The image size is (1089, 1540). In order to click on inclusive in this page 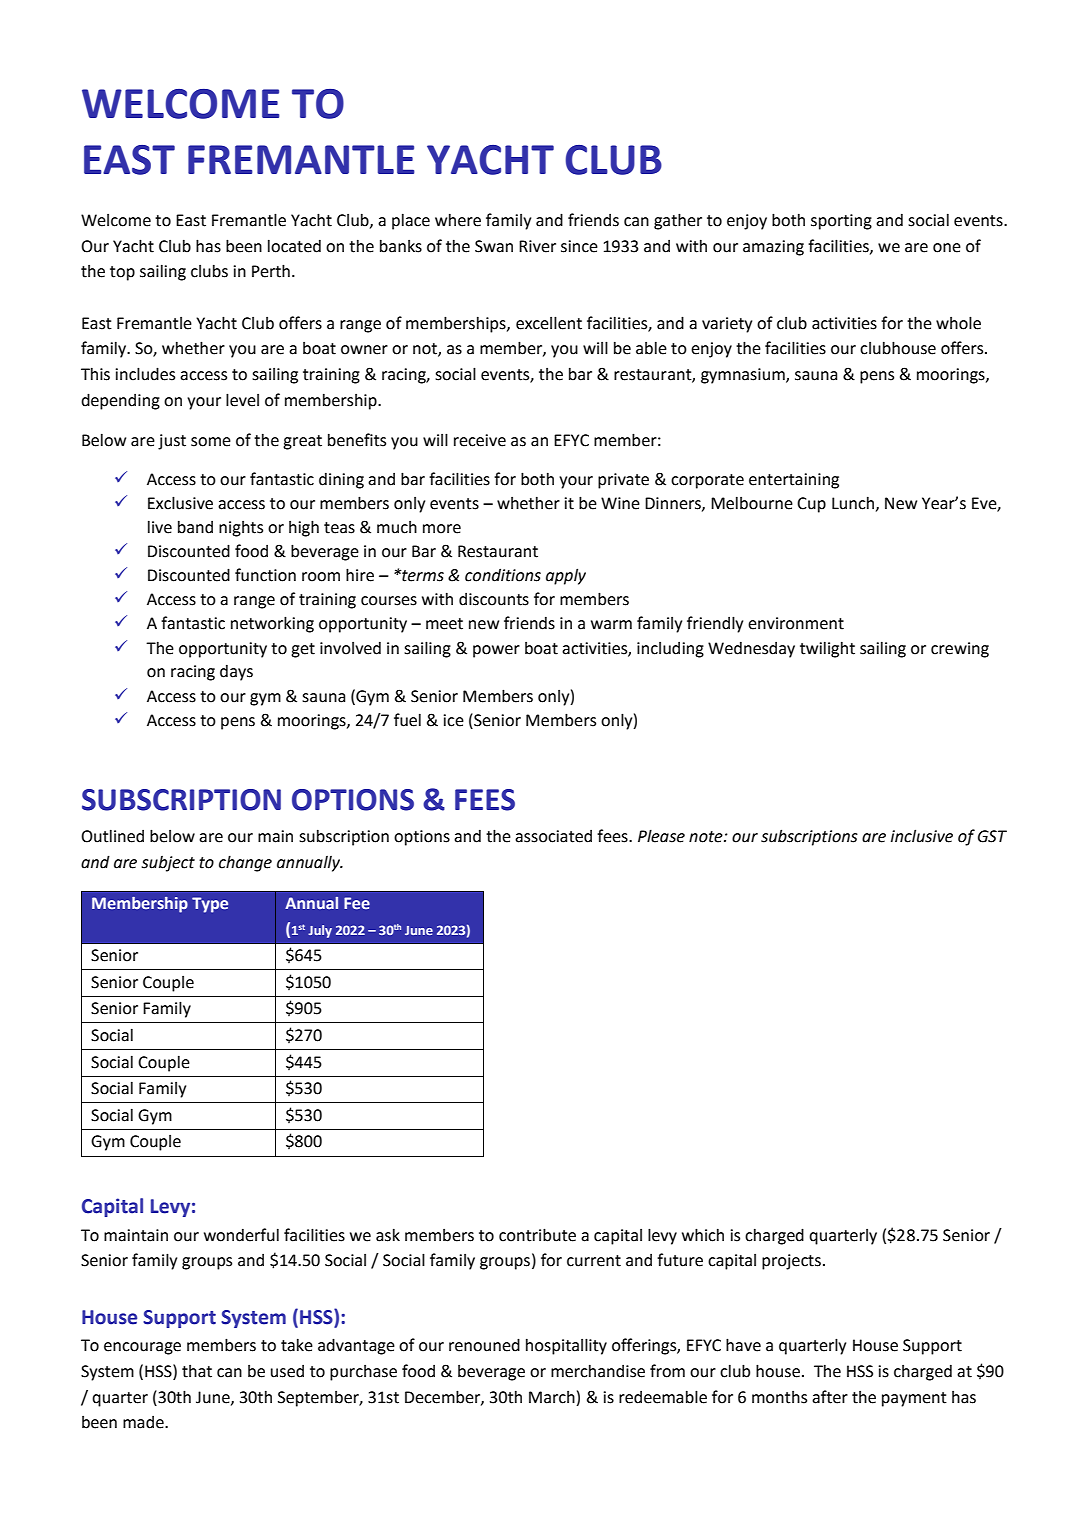, I will do `click(922, 836)`.
